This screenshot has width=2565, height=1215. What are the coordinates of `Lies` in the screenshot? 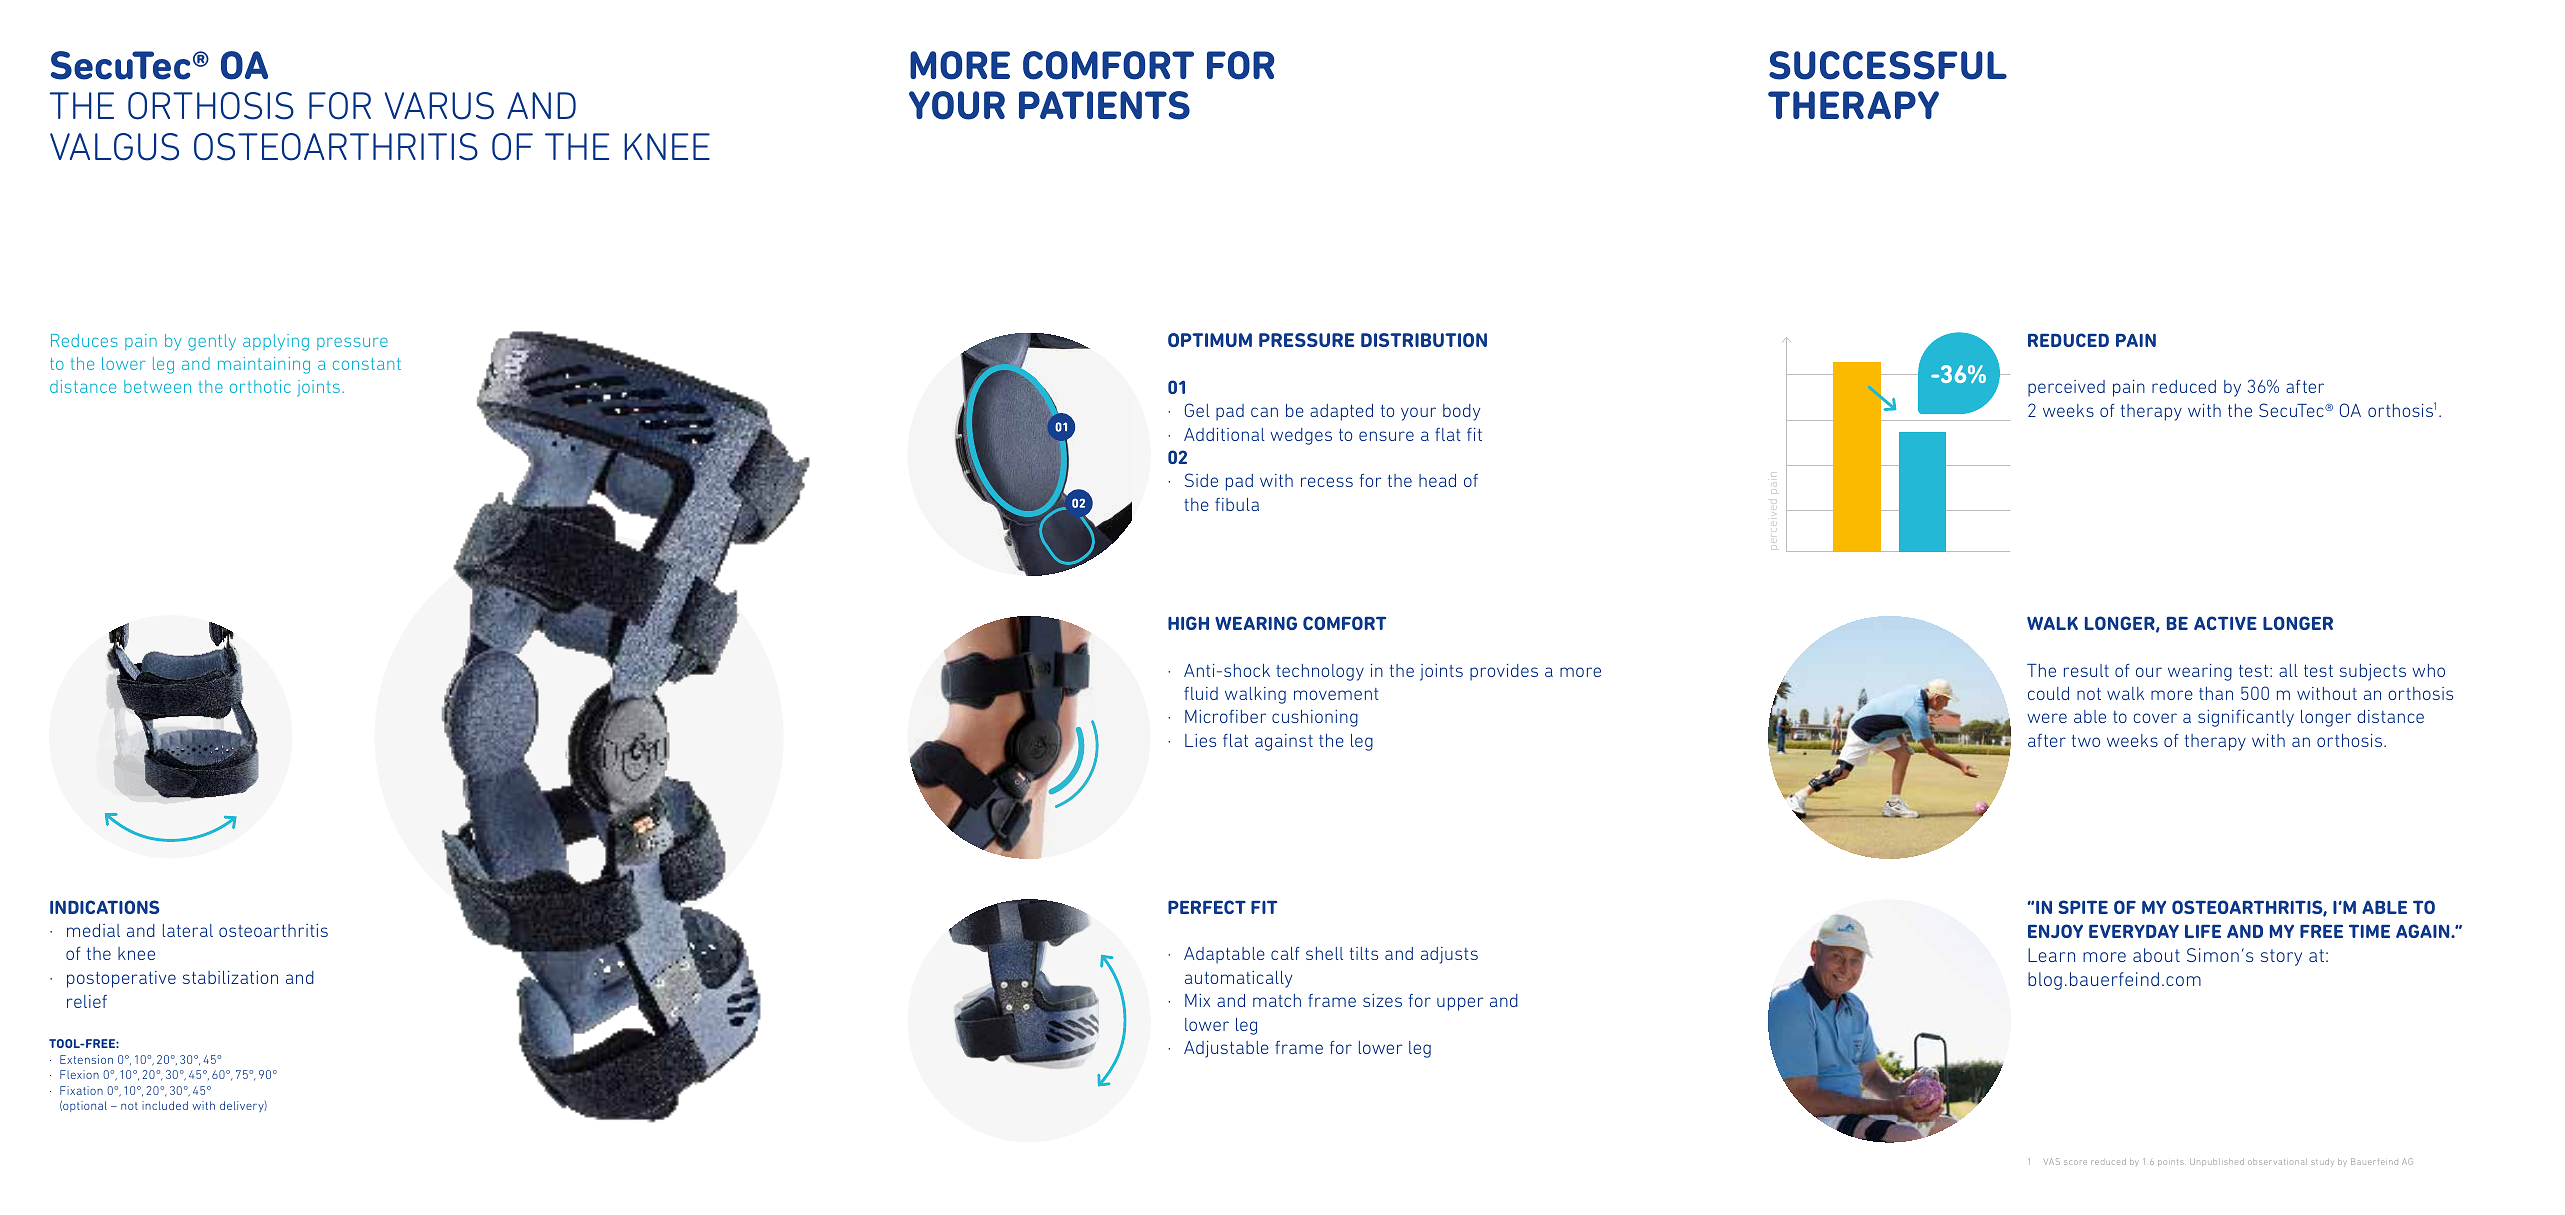 It's located at (1200, 740).
